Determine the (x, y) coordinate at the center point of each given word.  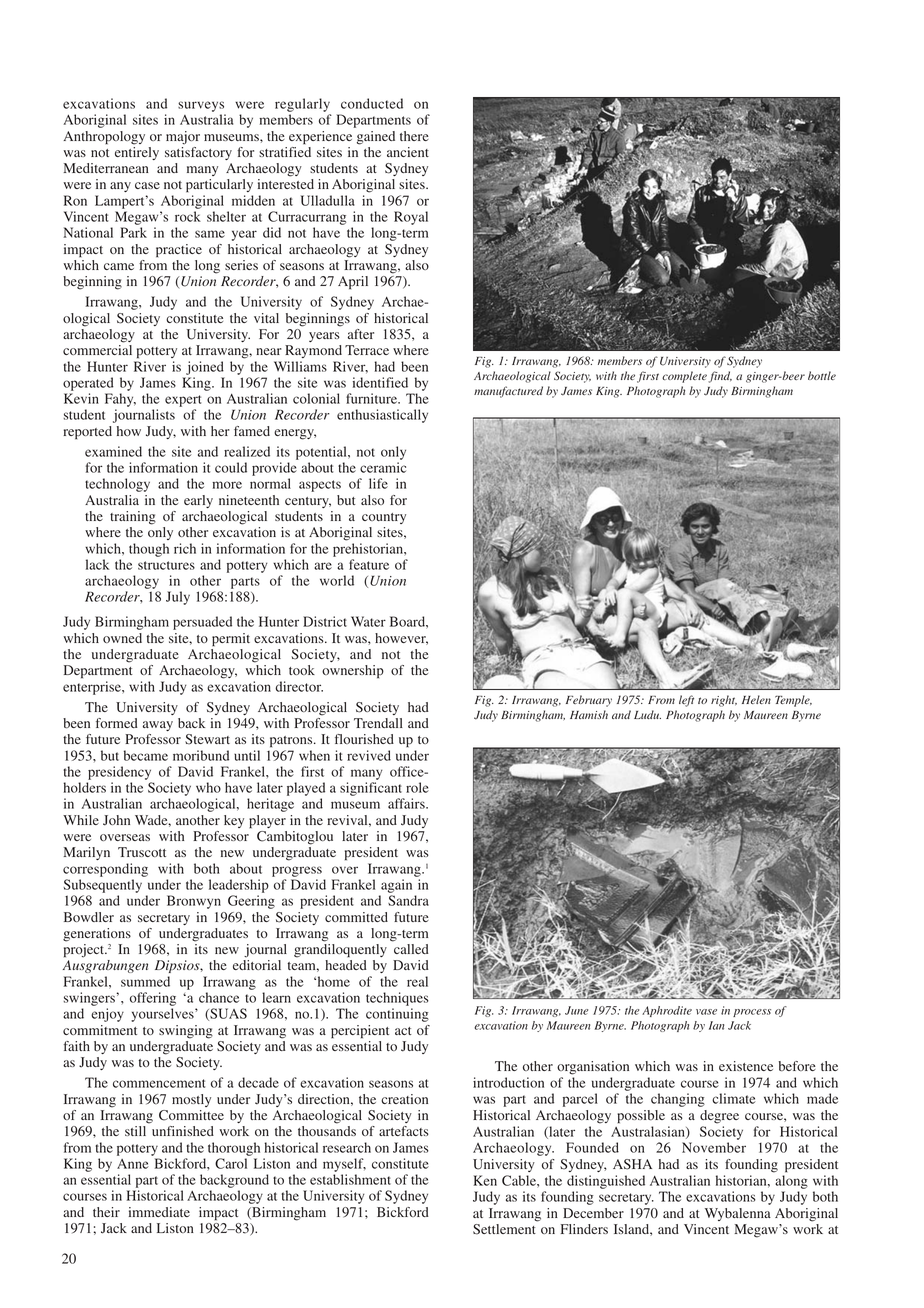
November (714, 1147)
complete (685, 377)
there (414, 136)
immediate (159, 1212)
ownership (353, 672)
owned (122, 638)
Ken (485, 1180)
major (183, 137)
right (724, 701)
